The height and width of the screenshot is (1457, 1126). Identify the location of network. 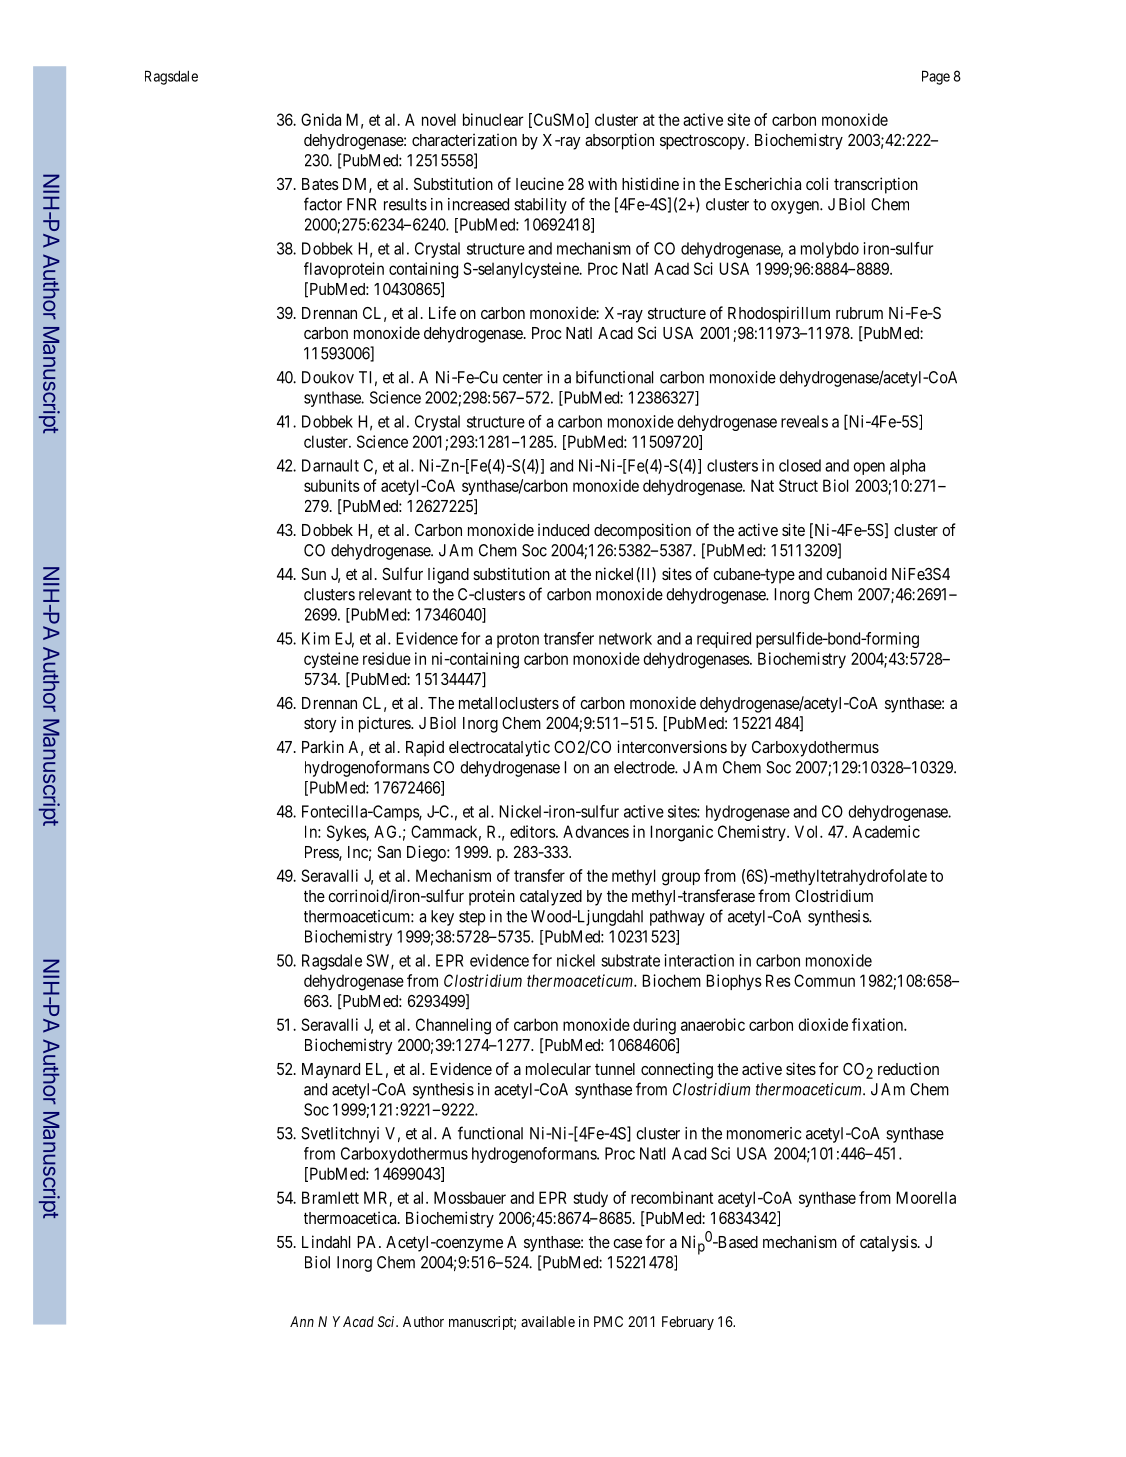
(625, 638).
